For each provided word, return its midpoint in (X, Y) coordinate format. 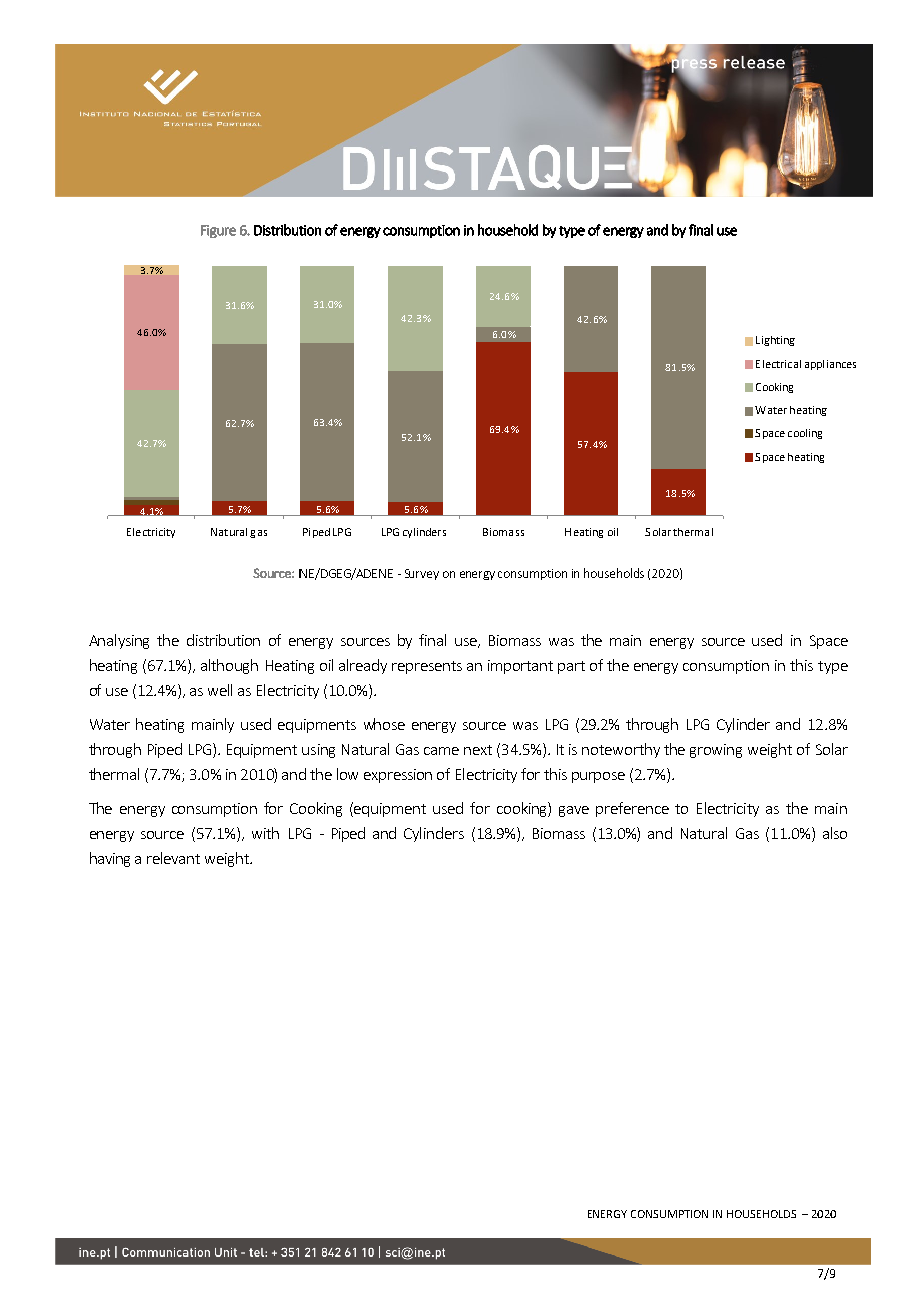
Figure (218, 231)
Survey (422, 574)
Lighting (775, 341)
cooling (805, 434)
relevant (173, 858)
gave (574, 811)
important (520, 667)
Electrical (778, 364)
